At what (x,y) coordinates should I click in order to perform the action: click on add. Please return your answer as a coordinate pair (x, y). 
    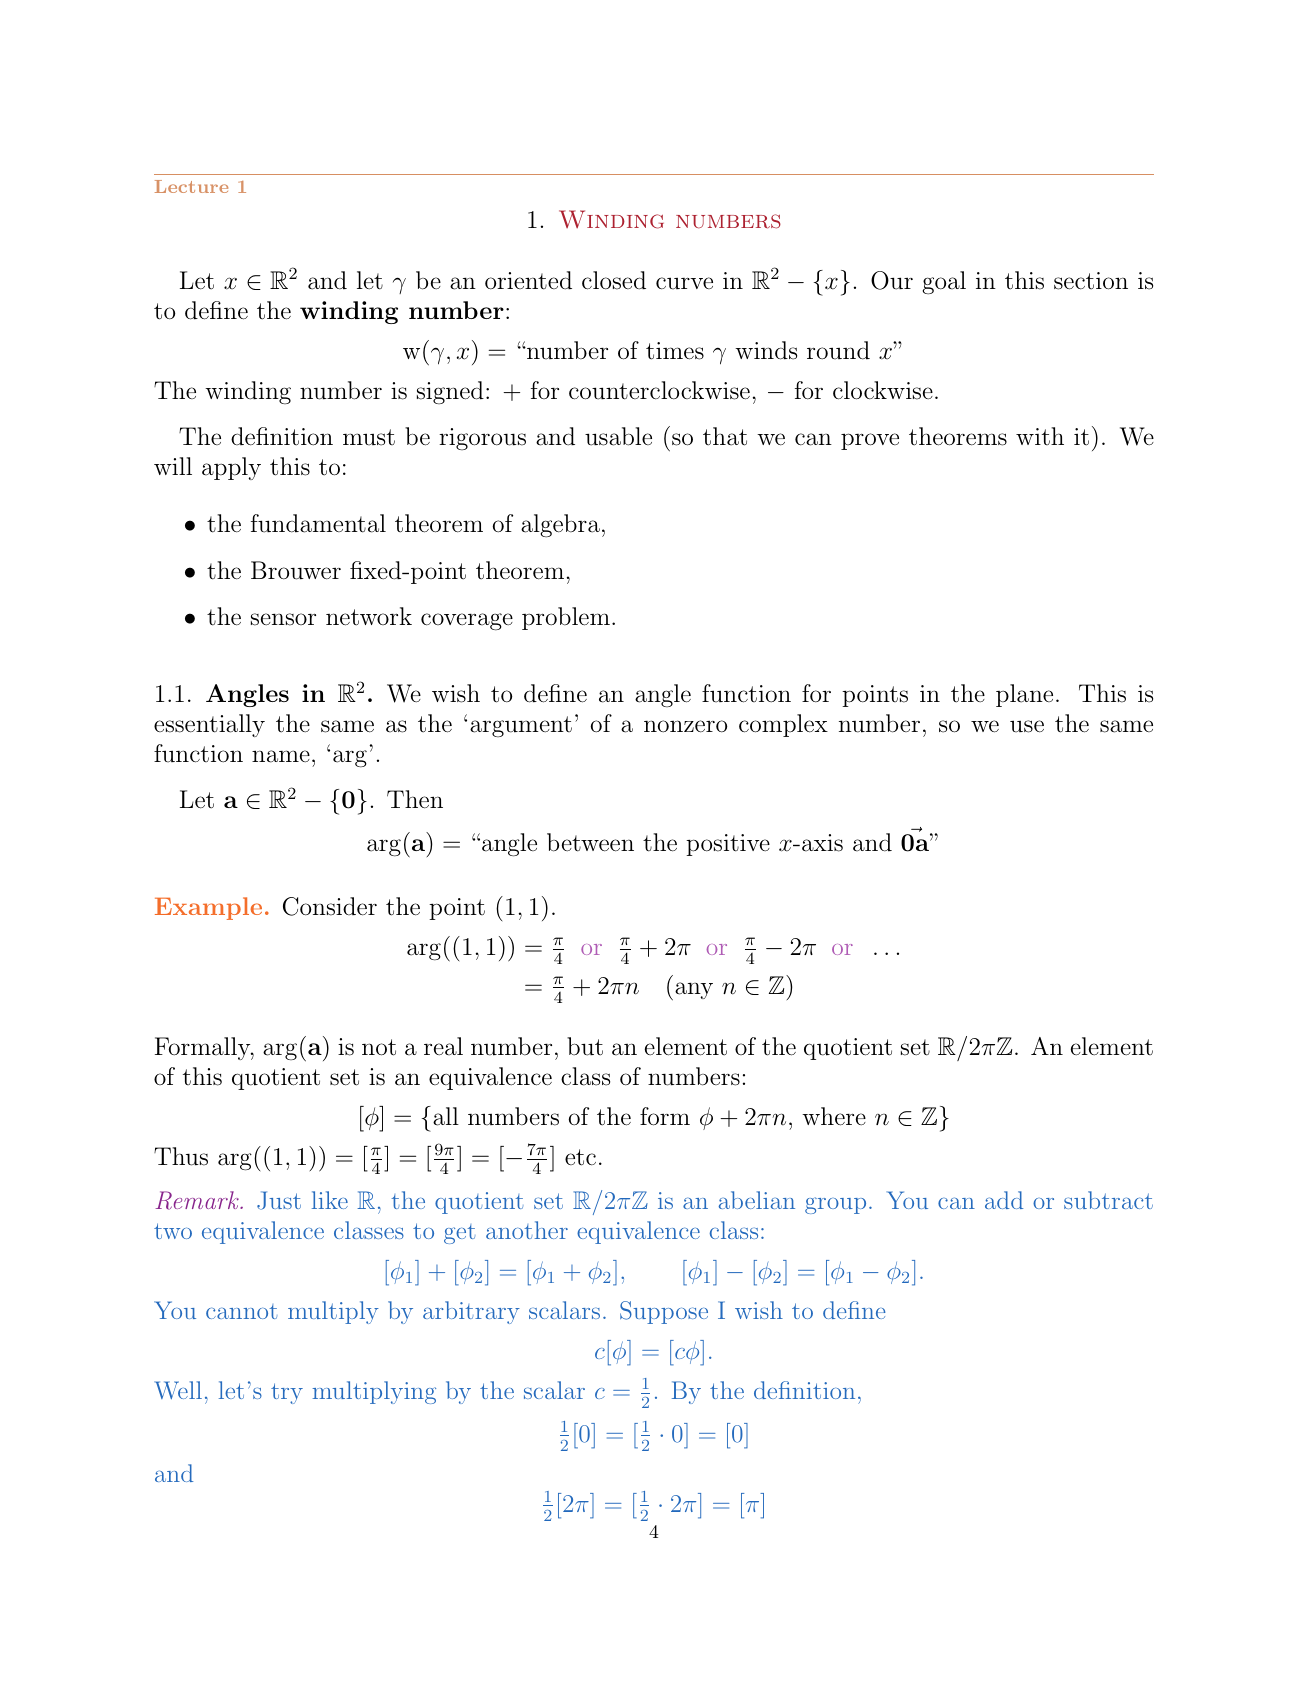
    Looking at the image, I should click on (1004, 1200).
